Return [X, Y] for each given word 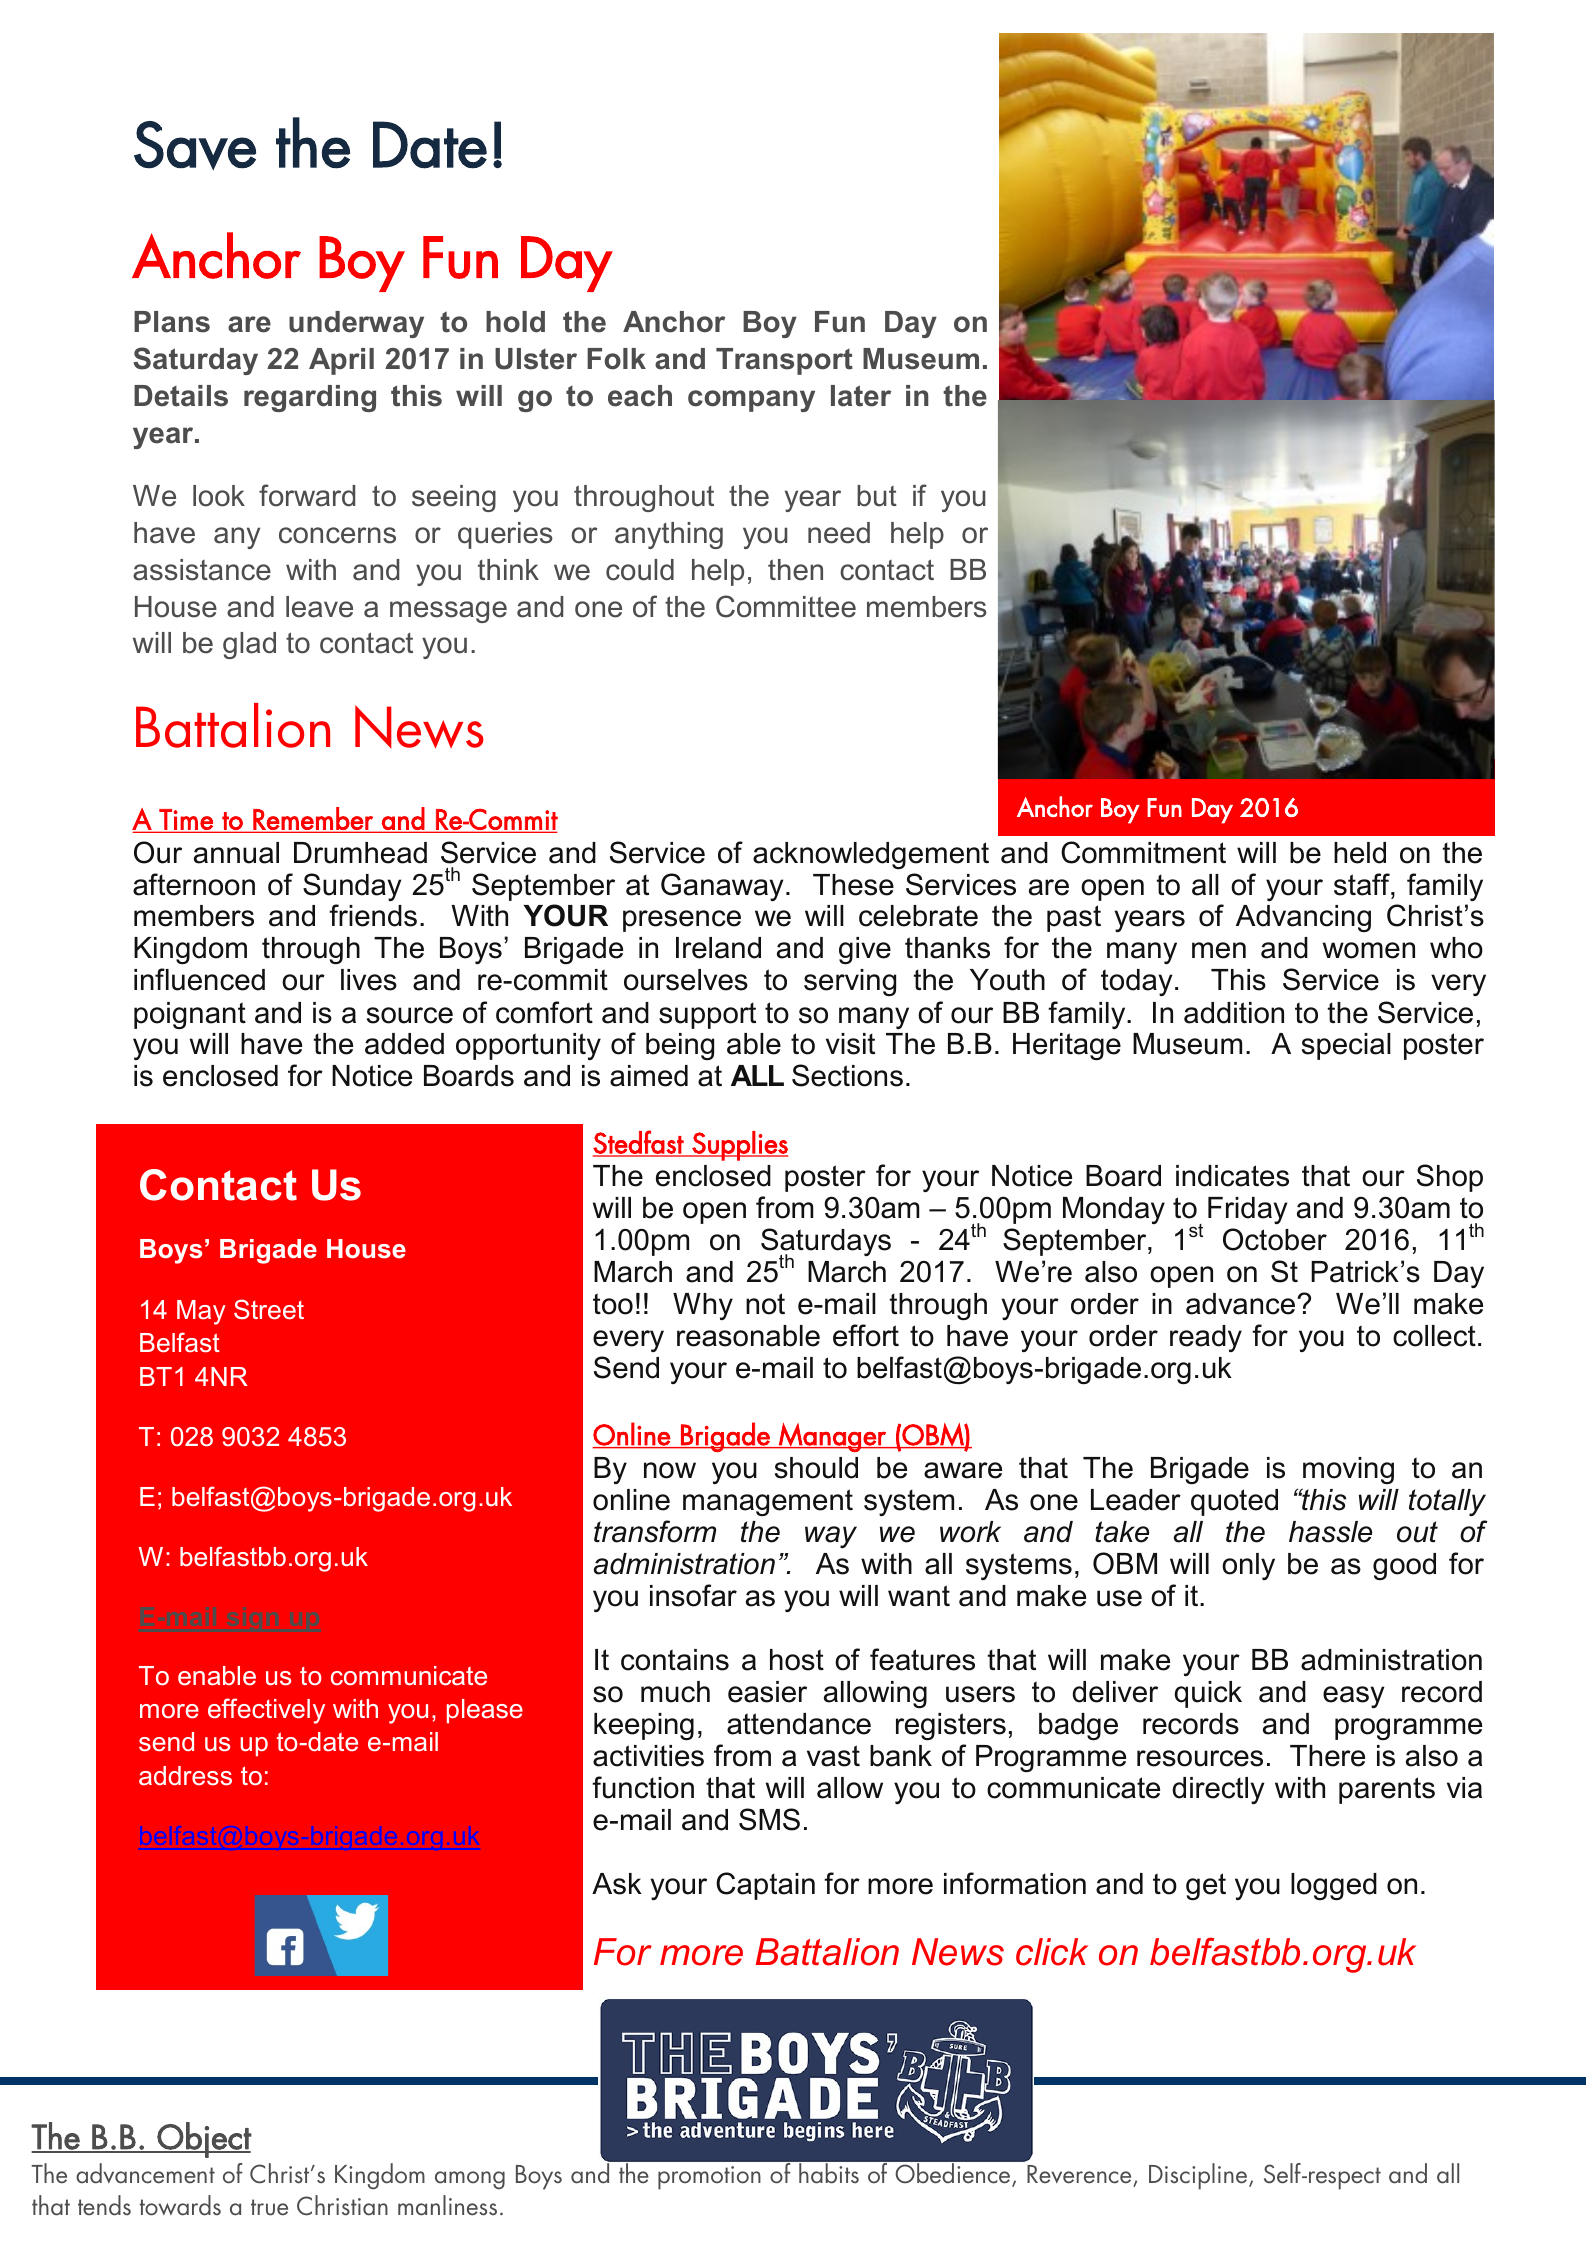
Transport [784, 361]
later [861, 396]
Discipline [1198, 2176]
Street [269, 1309]
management [768, 1502]
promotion [709, 2178]
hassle [1330, 1532]
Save [195, 145]
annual [236, 853]
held [1360, 853]
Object [203, 2140]
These [853, 885]
